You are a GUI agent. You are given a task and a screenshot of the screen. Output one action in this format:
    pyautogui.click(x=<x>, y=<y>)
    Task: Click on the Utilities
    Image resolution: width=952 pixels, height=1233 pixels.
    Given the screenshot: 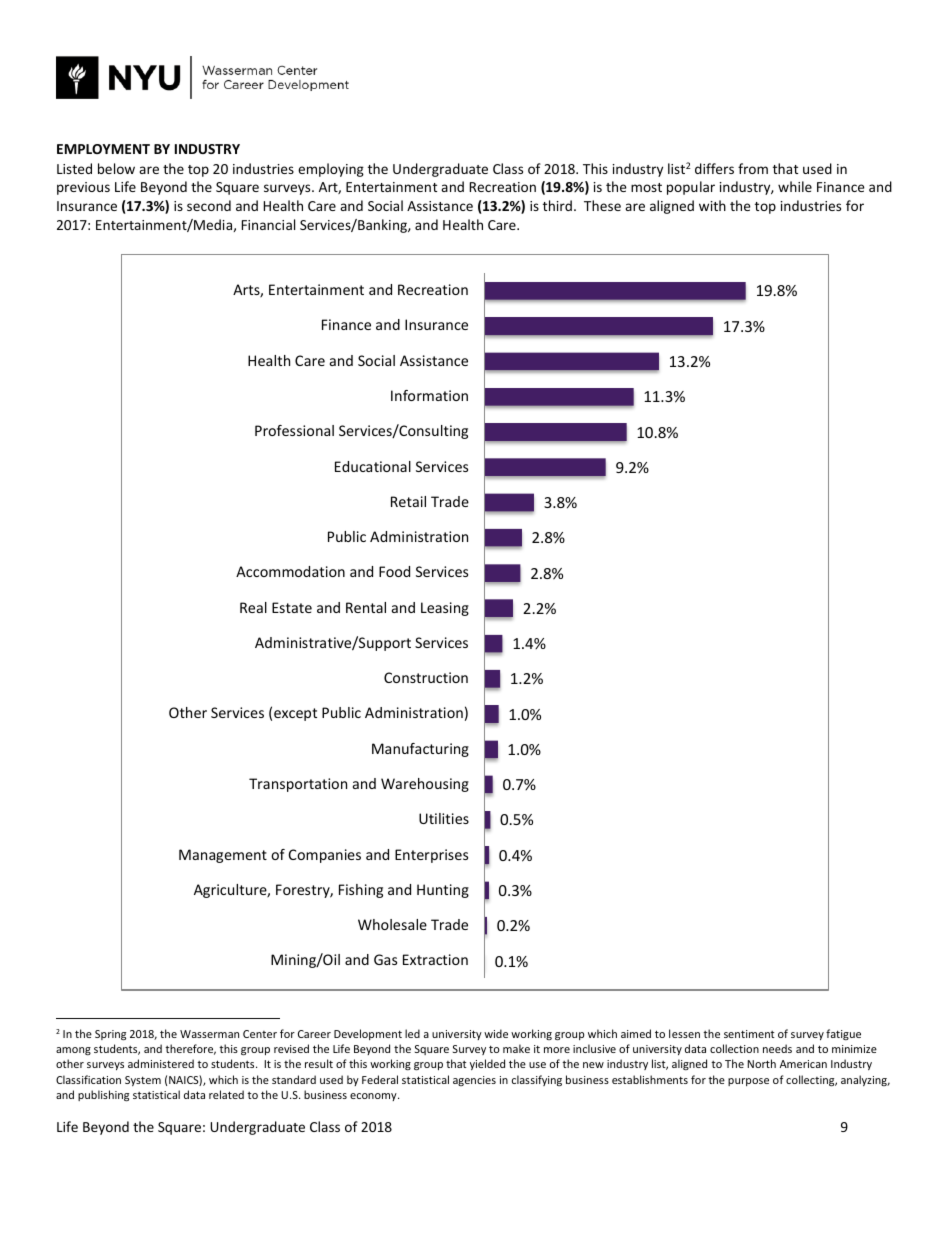 What is the action you would take?
    pyautogui.click(x=444, y=818)
